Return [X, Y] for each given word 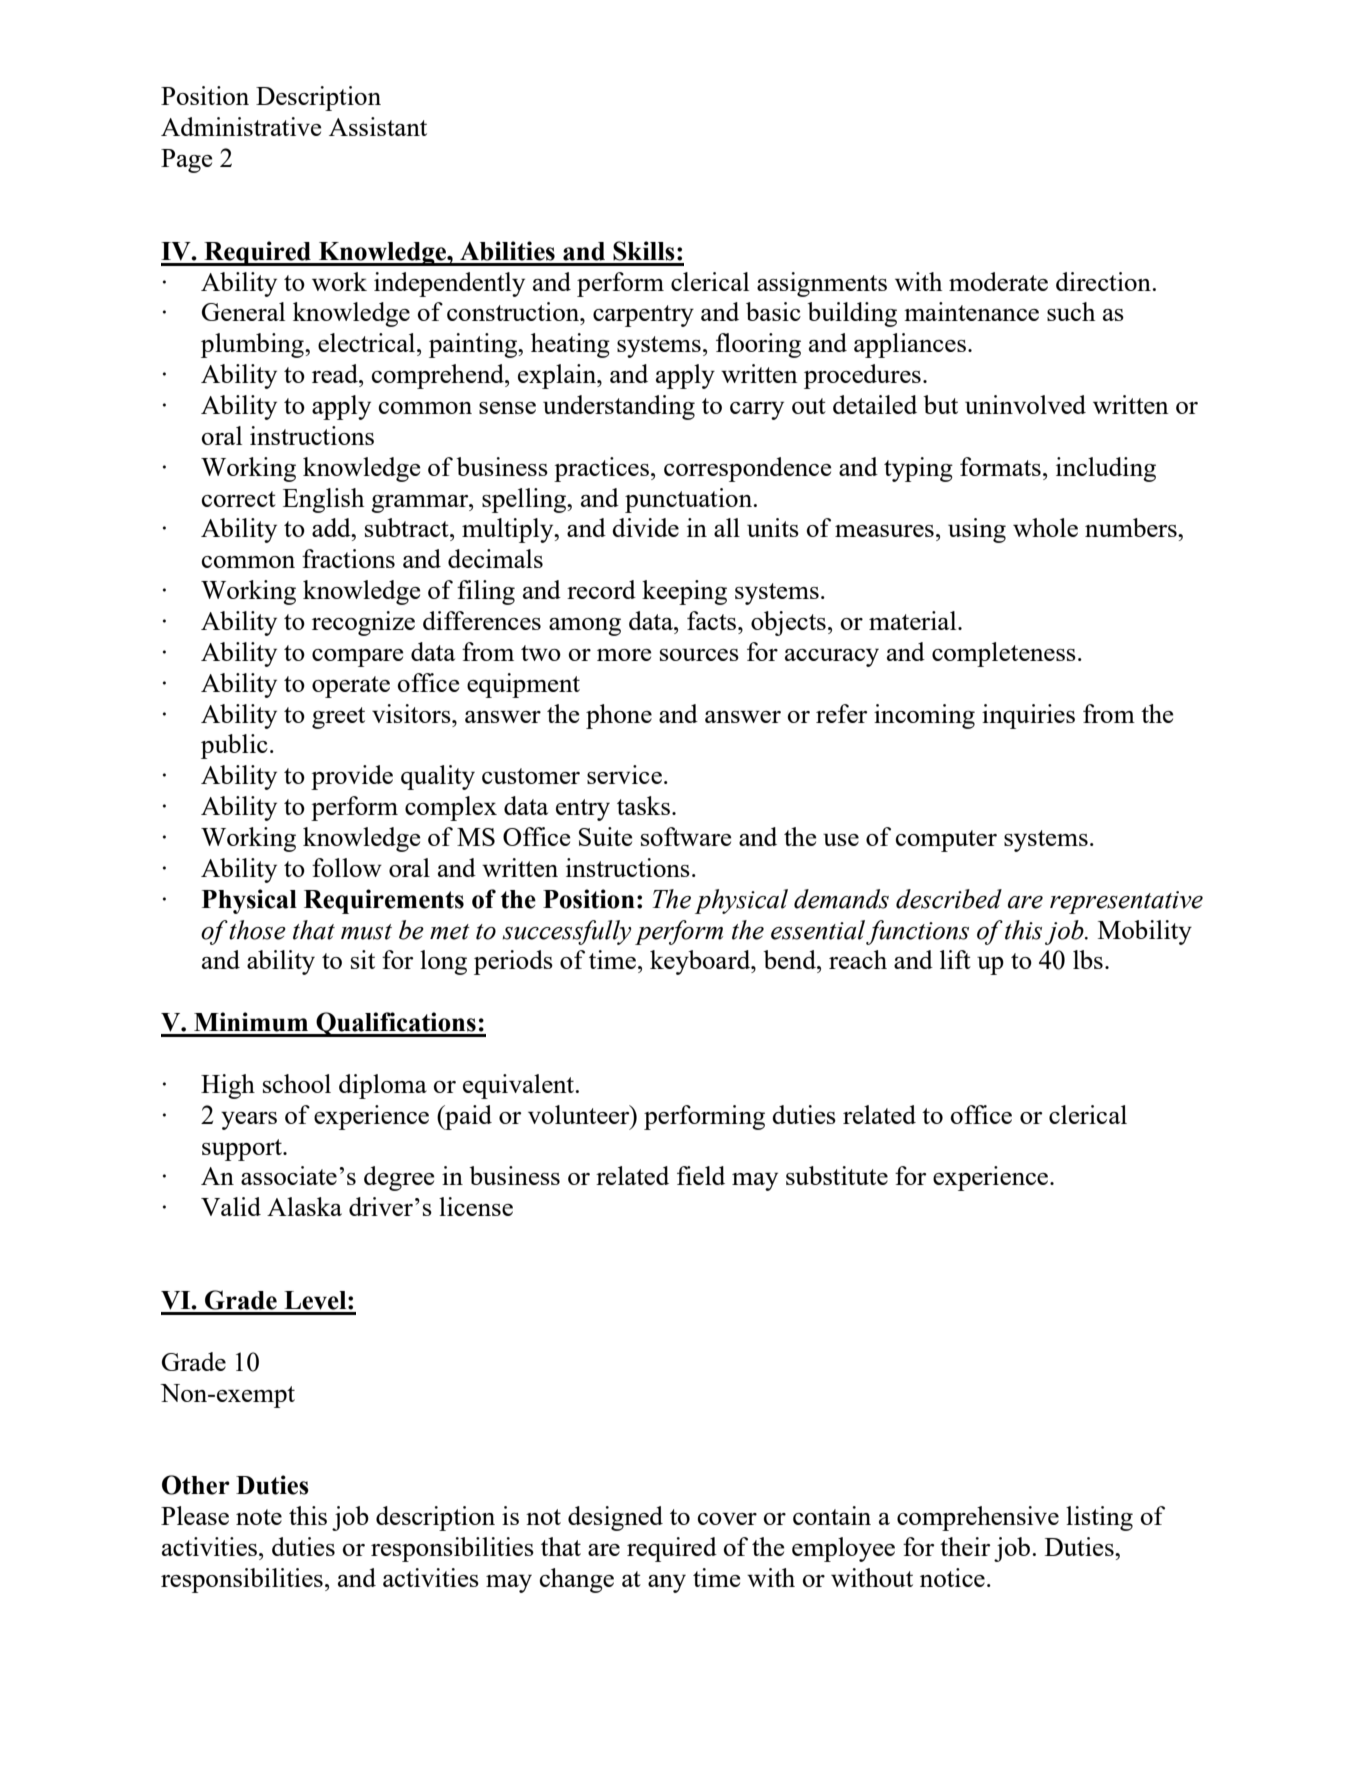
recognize [363, 623]
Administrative [241, 126]
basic [773, 311]
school [297, 1083]
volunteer [580, 1114]
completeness [1004, 654]
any [667, 1584]
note [259, 1517]
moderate [998, 281]
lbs [1088, 959]
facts [713, 620]
